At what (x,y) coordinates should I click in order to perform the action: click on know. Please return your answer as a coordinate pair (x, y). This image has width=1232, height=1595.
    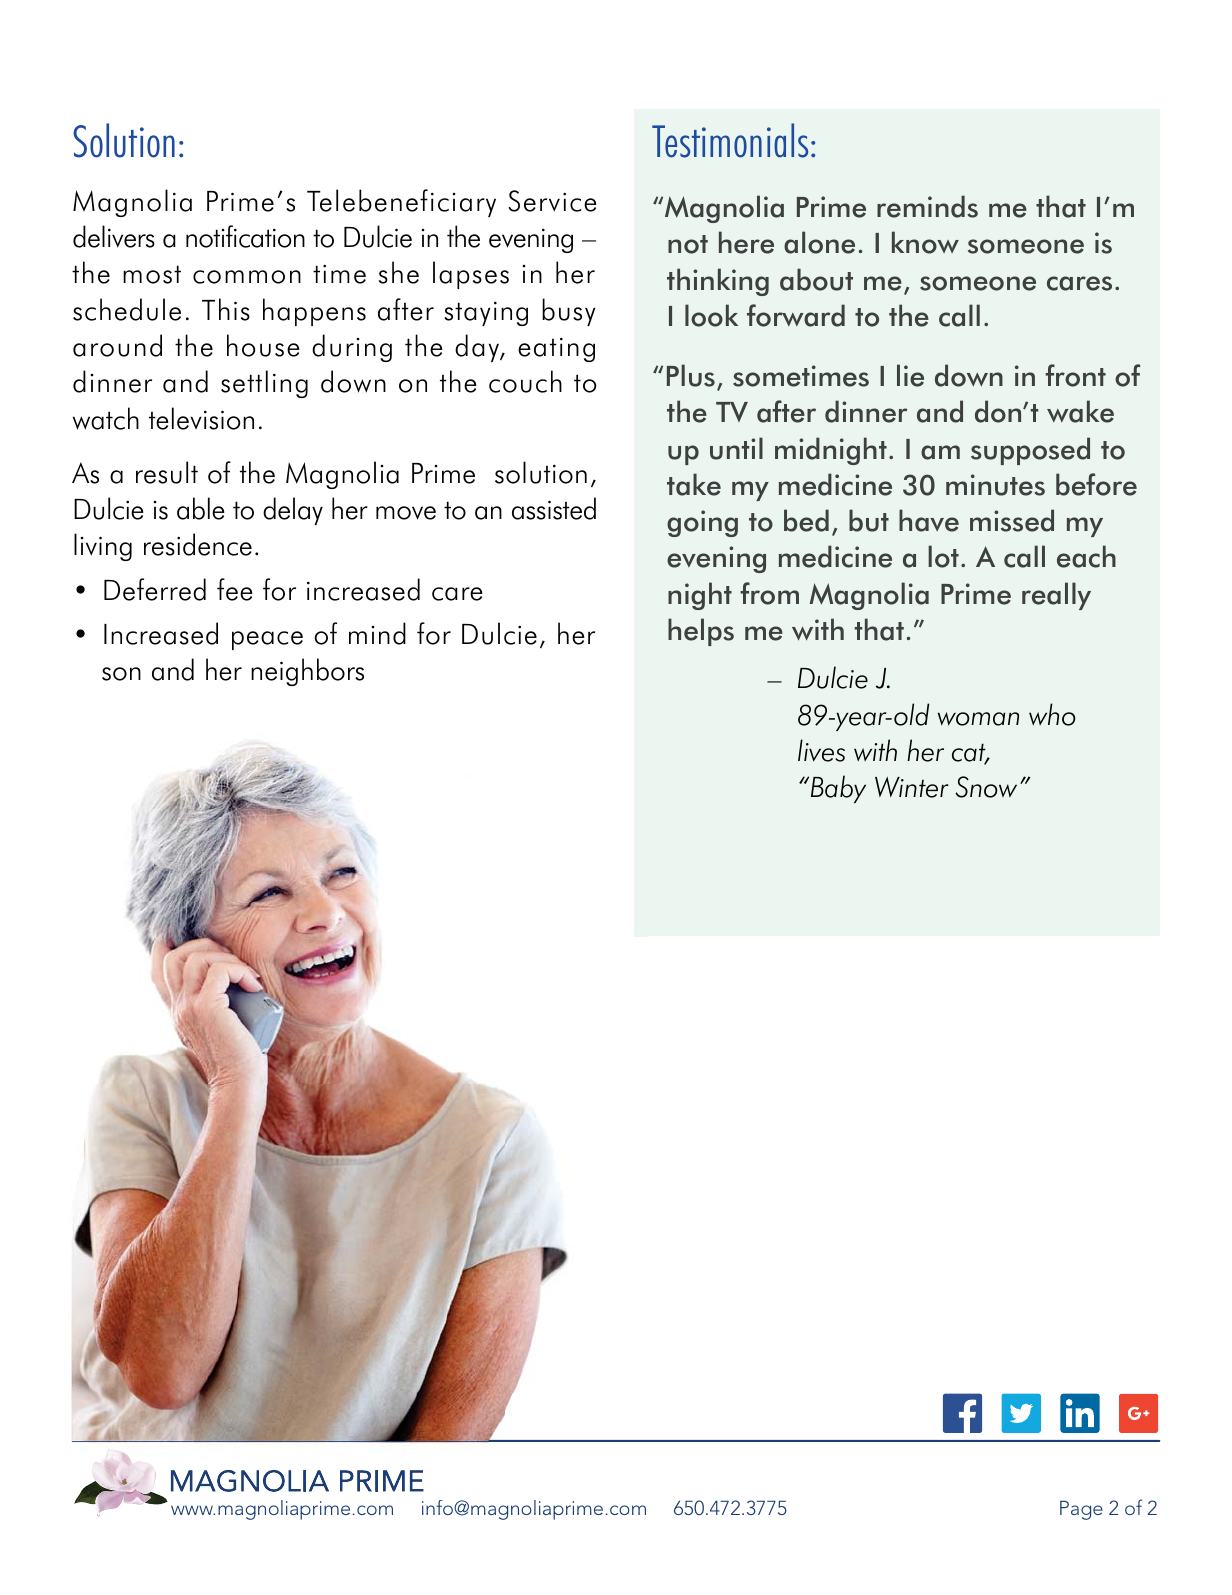
    Looking at the image, I should click on (925, 242).
